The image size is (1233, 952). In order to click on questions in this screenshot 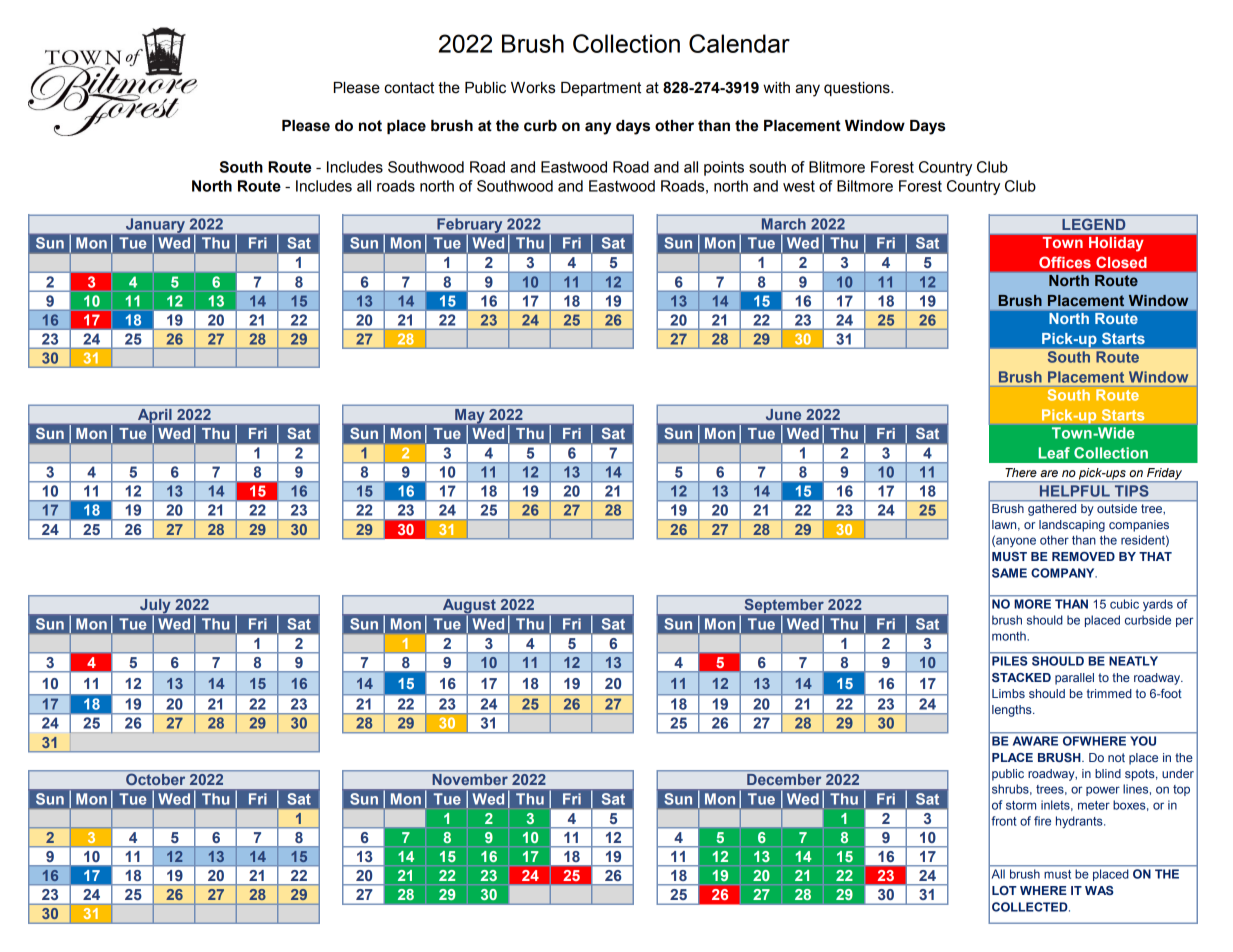, I will do `click(858, 89)`.
